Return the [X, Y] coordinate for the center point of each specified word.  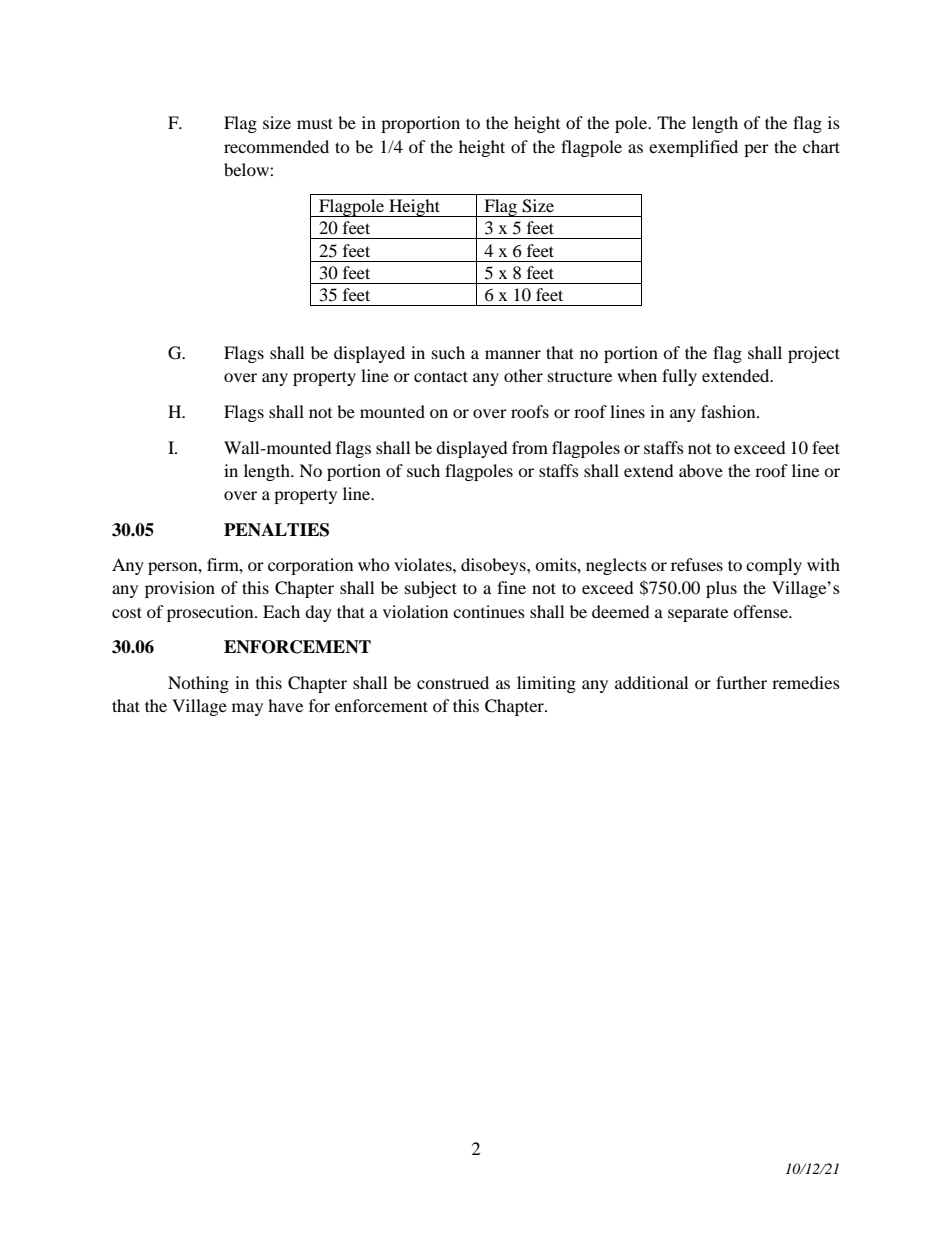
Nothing [198, 684]
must [315, 123]
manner [513, 354]
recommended [276, 146]
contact [441, 376]
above [701, 470]
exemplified [693, 148]
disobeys [494, 566]
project [814, 354]
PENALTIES [276, 530]
